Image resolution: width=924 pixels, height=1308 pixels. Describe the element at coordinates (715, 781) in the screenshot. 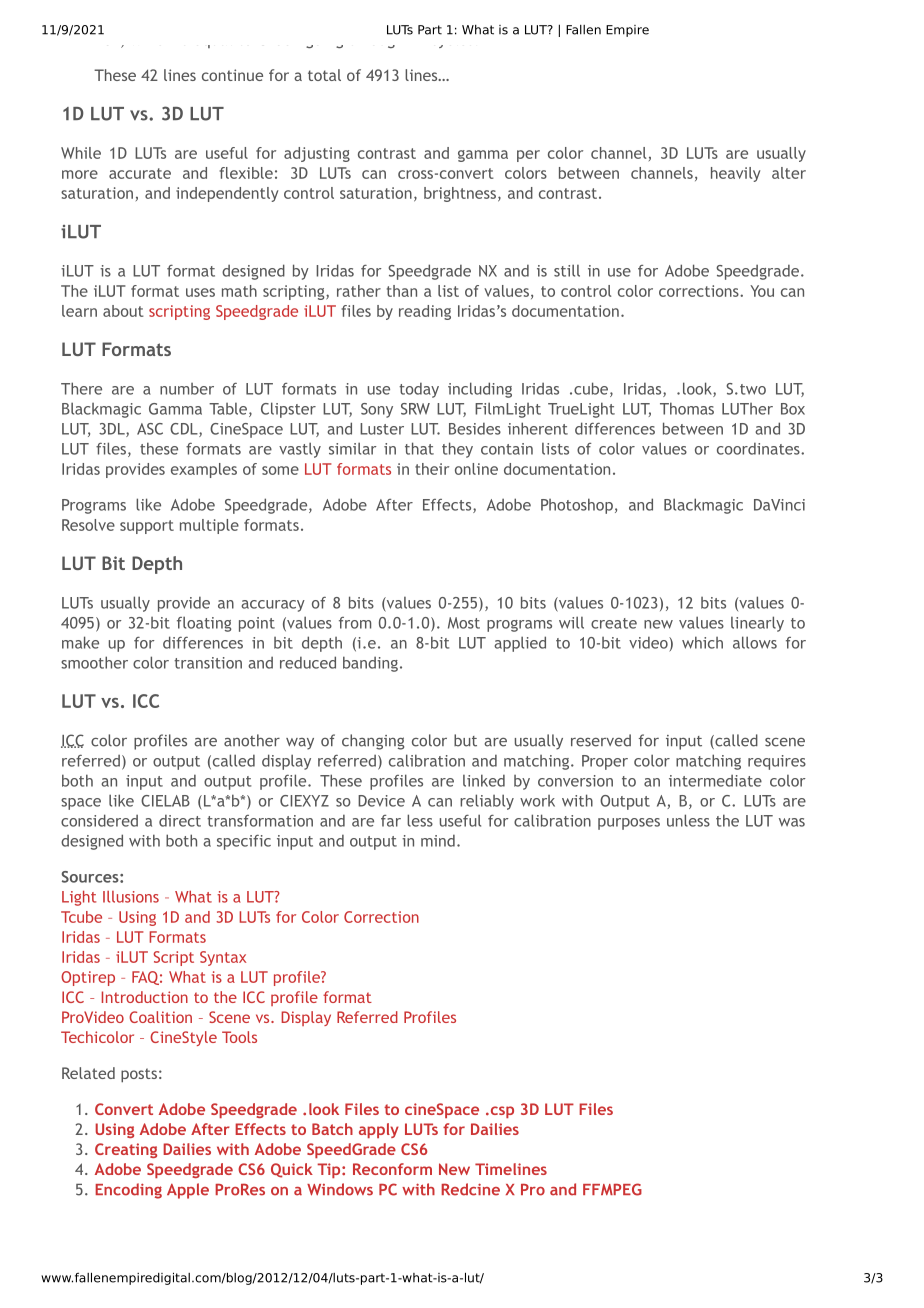

I see `intermediate` at that location.
